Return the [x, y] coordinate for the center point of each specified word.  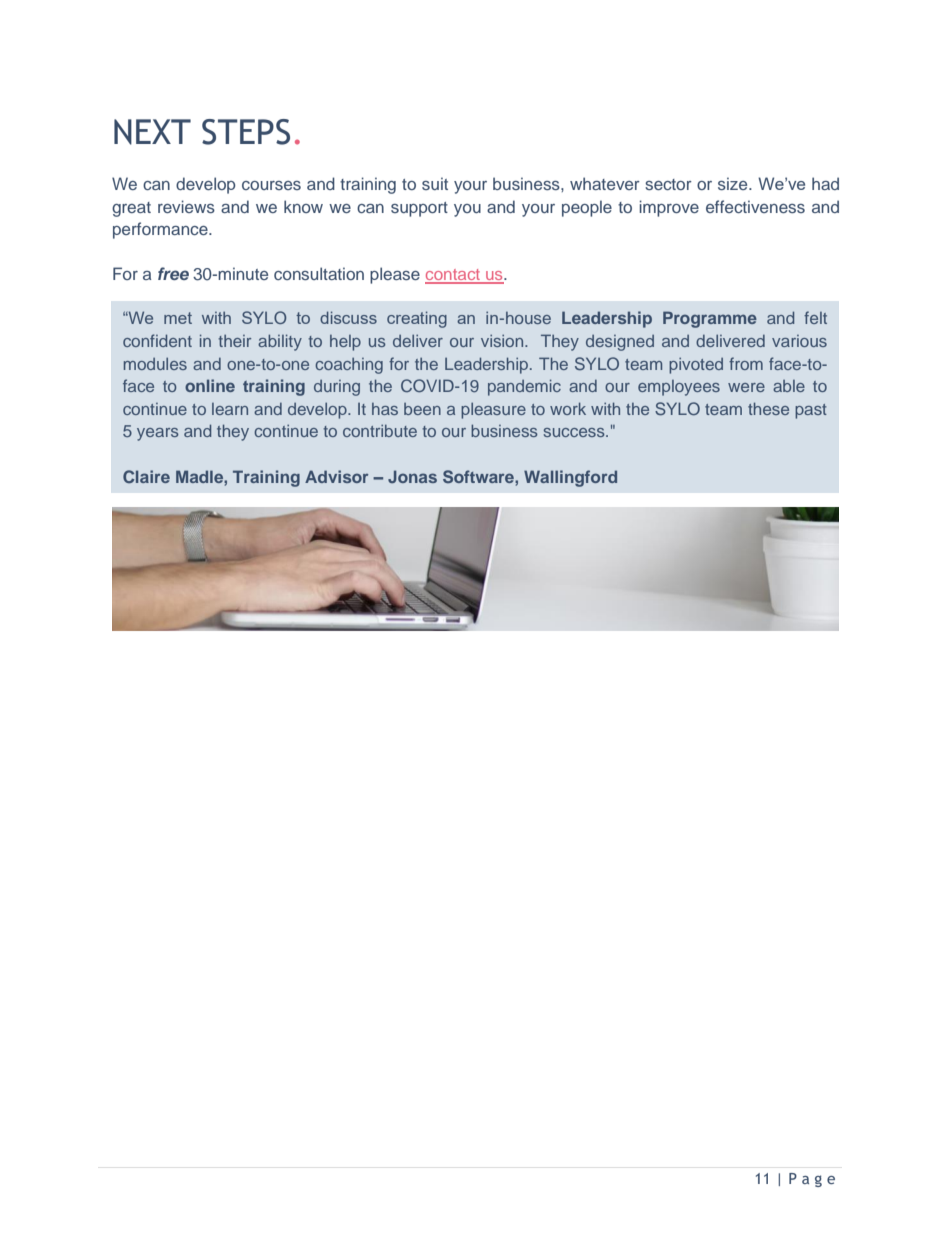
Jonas [412, 476]
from [746, 363]
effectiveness [755, 206]
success [575, 432]
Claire [146, 476]
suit [435, 183]
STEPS [246, 132]
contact [453, 276]
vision [503, 341]
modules [155, 364]
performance [161, 230]
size [734, 183]
